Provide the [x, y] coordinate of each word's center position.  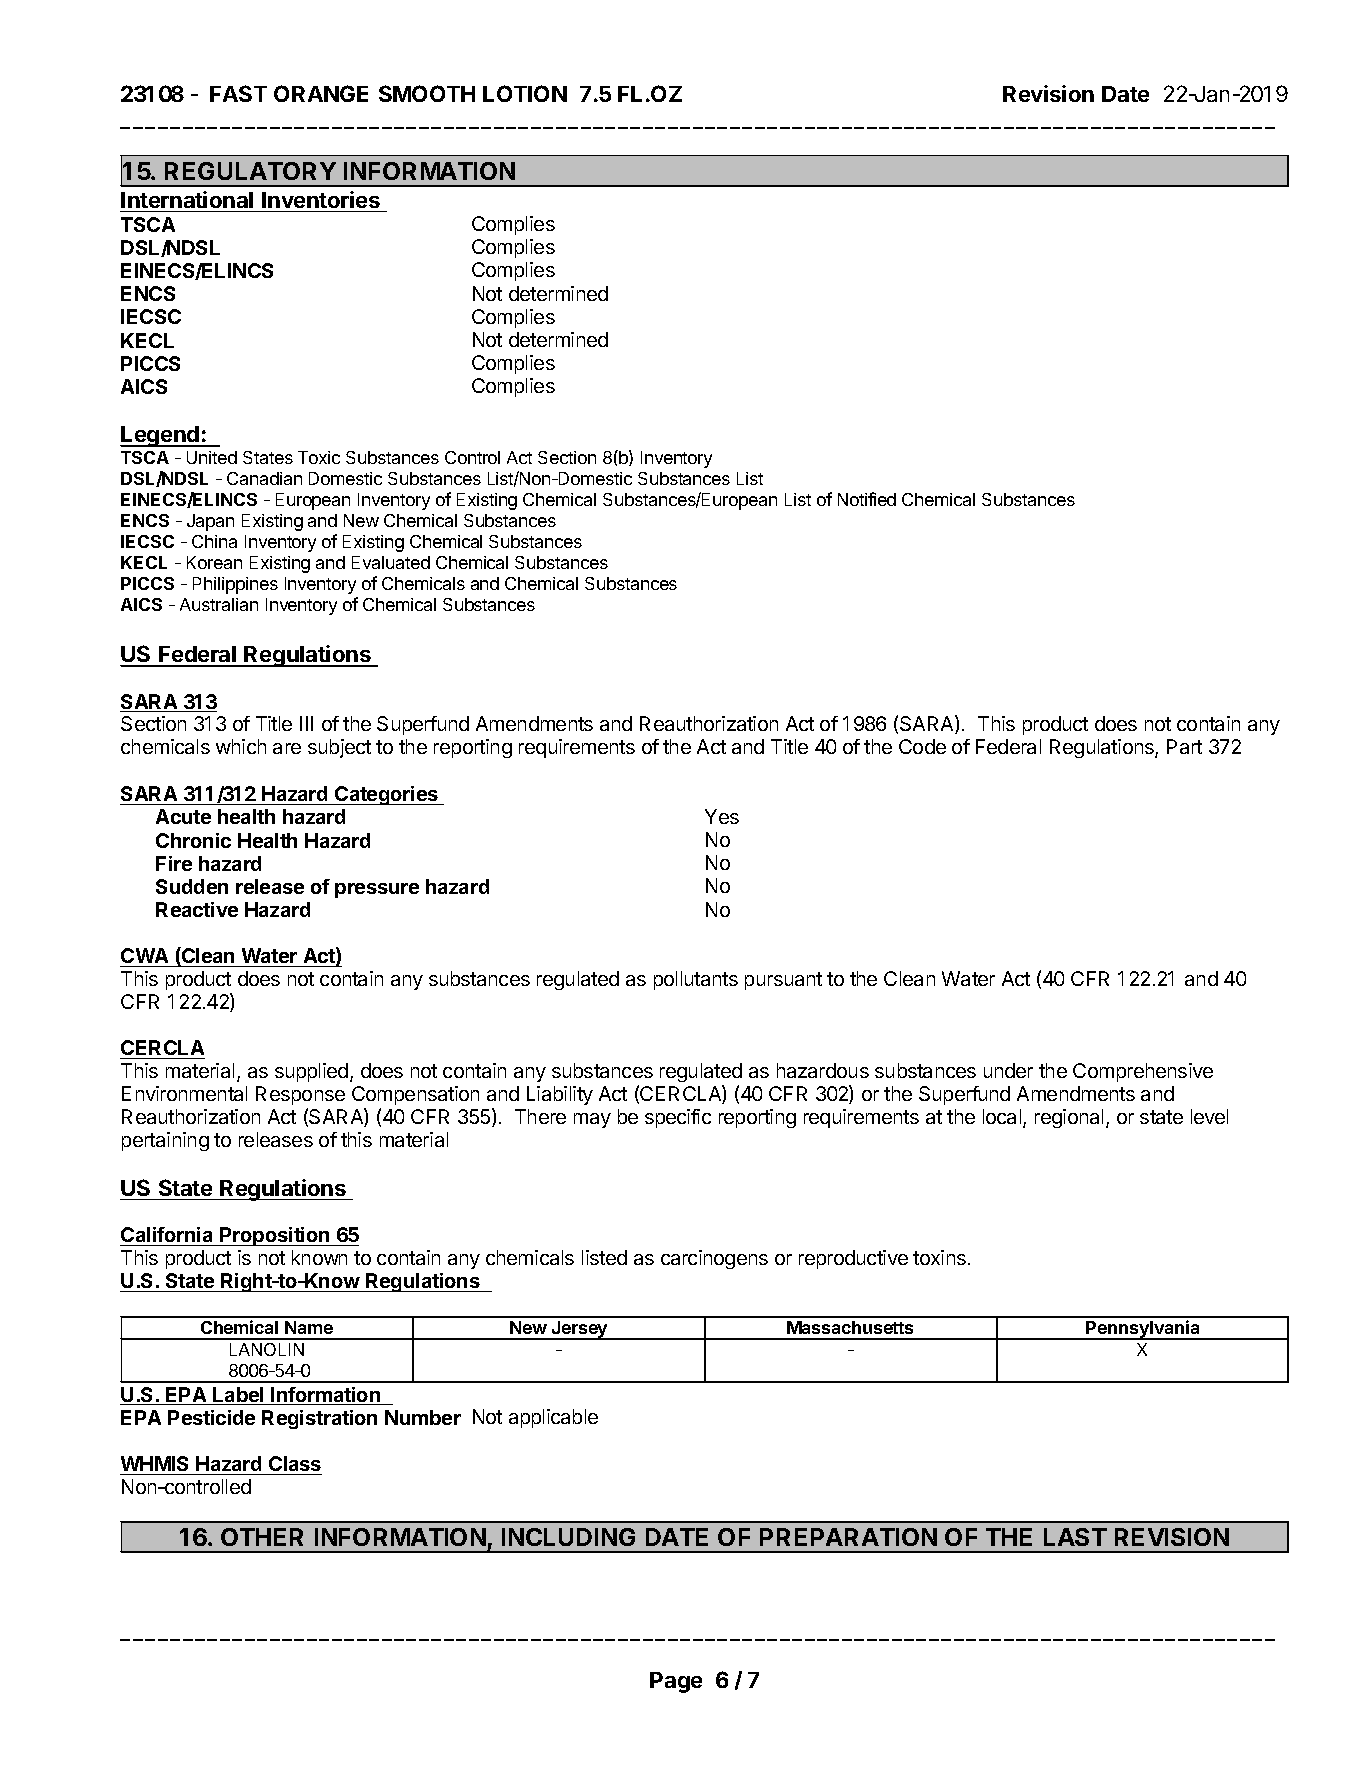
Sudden [192, 886]
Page [676, 1682]
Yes [722, 816]
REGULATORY [250, 171]
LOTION [525, 93]
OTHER [262, 1537]
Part [1184, 746]
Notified [867, 499]
